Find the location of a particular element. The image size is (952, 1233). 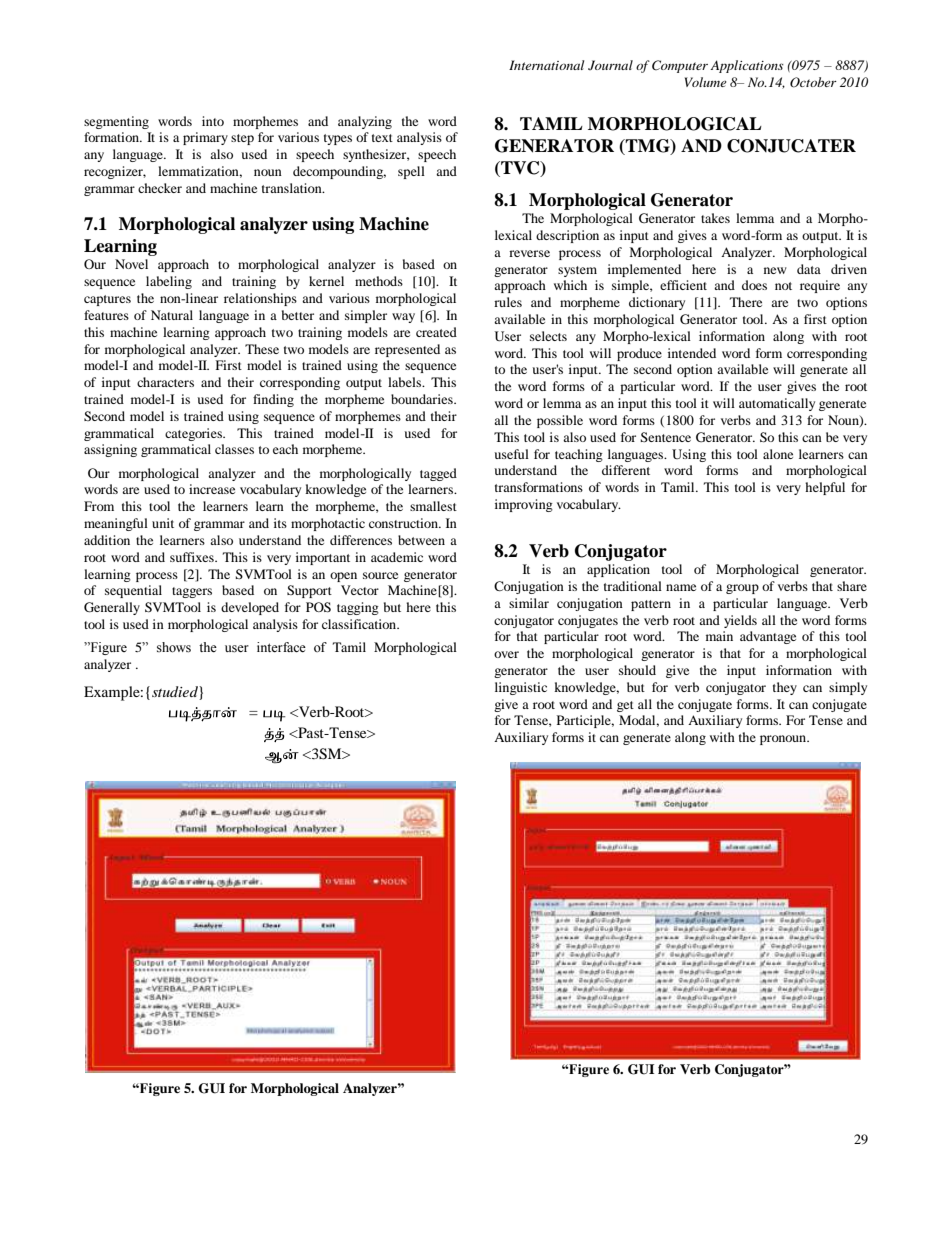

rules is located at coordinates (508, 302).
